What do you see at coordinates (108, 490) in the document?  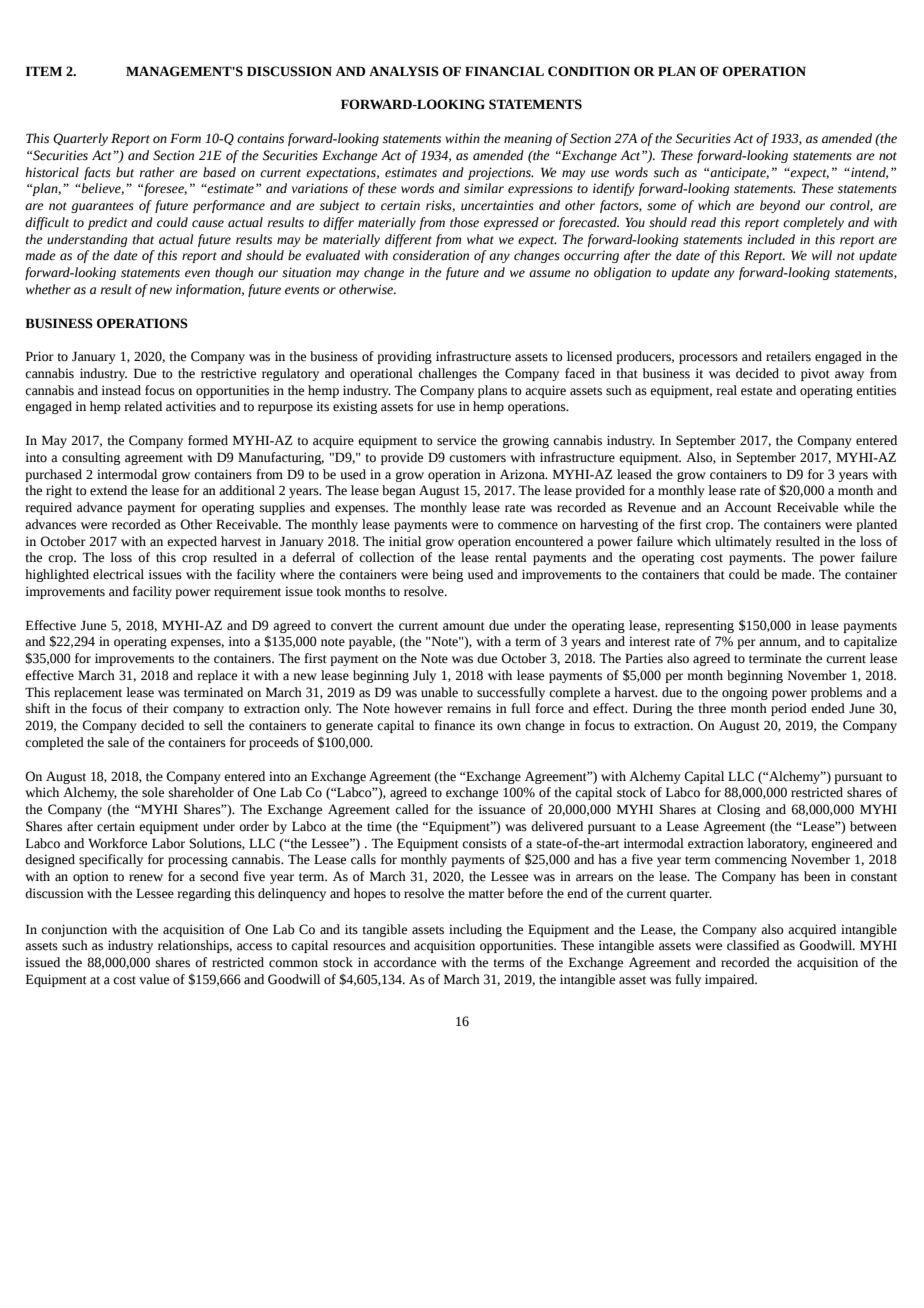 I see `extend` at bounding box center [108, 490].
